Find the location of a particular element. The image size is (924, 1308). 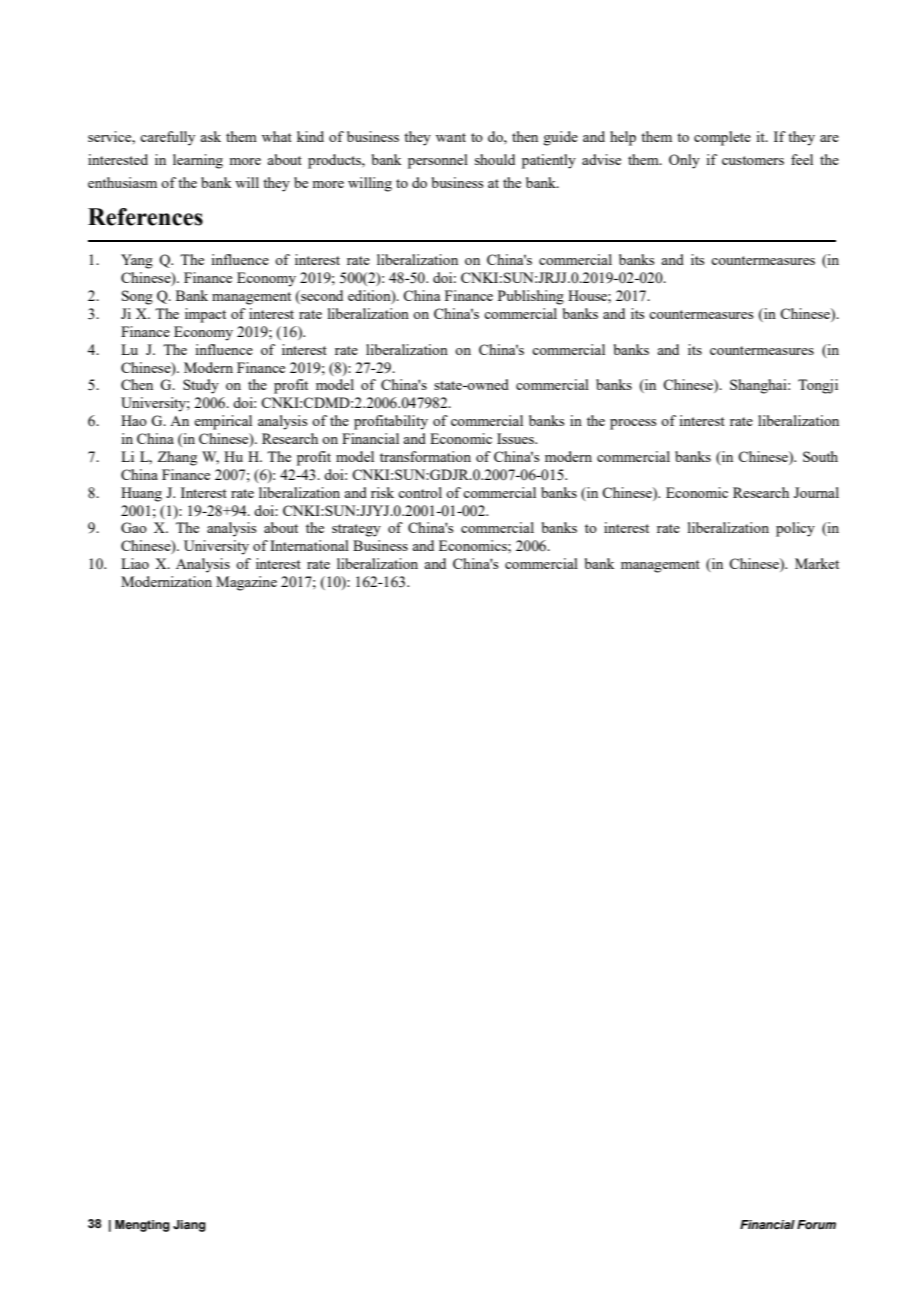

Market is located at coordinates (817, 563).
